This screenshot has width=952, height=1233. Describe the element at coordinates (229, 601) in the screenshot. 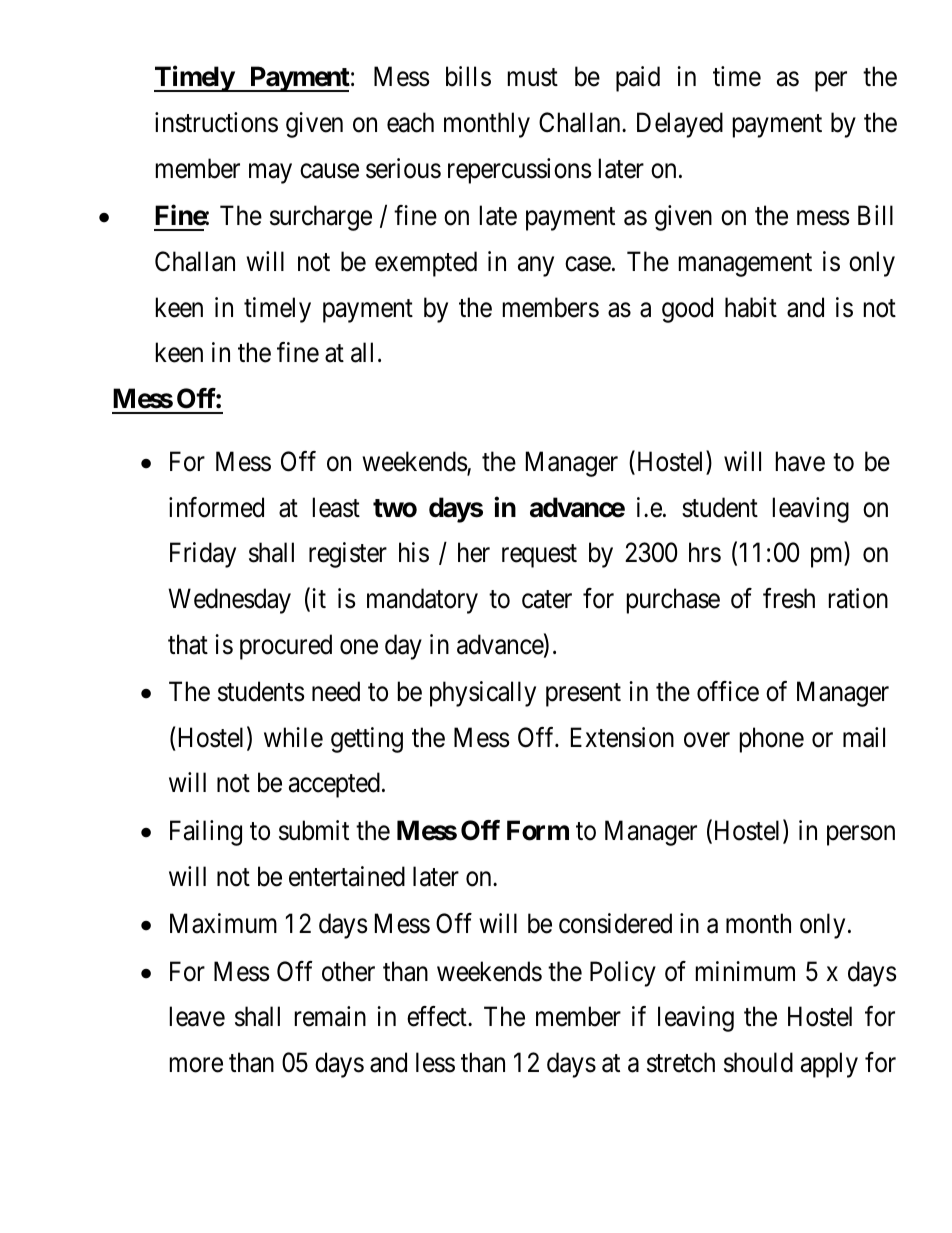

I see `Wednesday` at that location.
